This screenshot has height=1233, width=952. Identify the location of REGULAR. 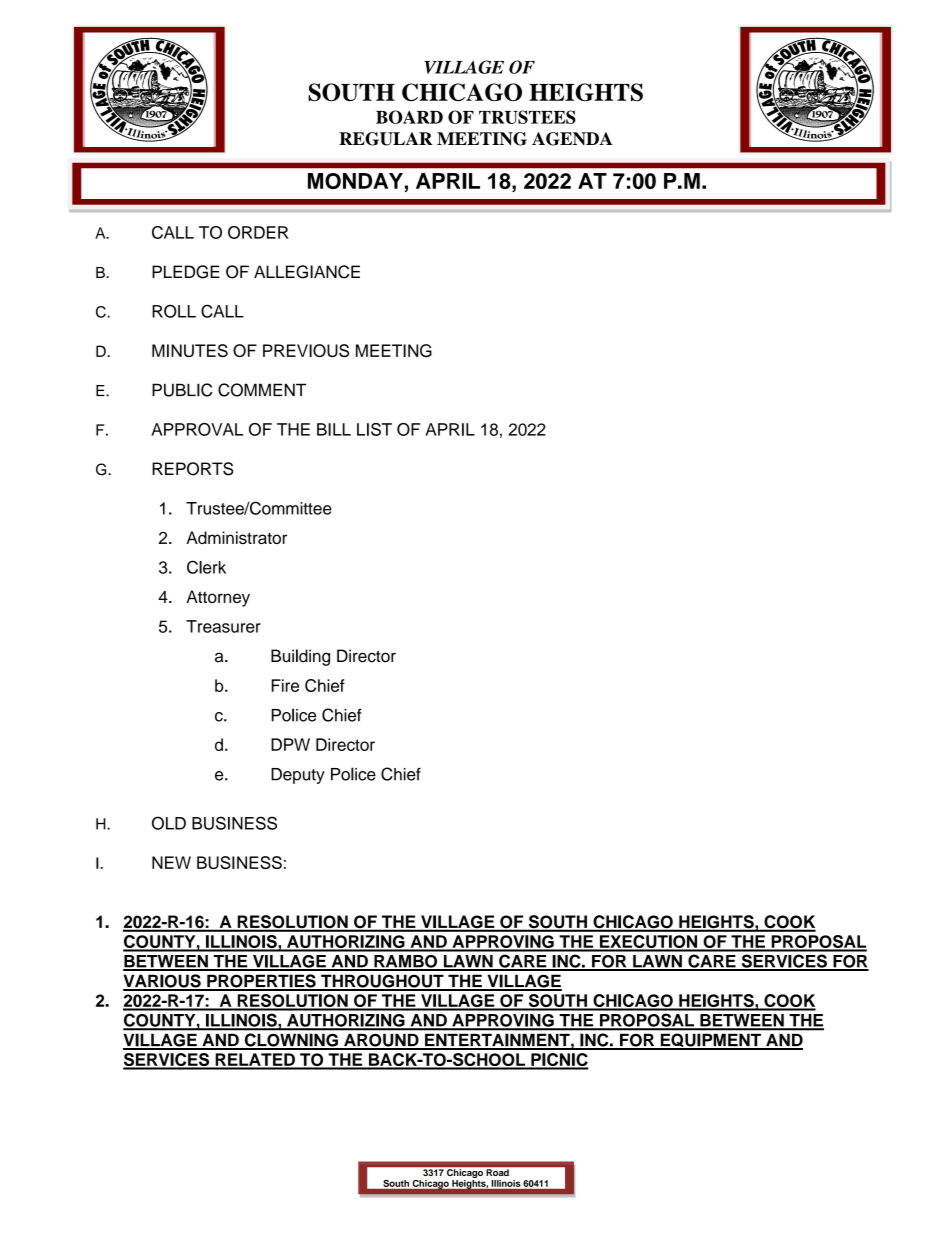
(386, 139).
